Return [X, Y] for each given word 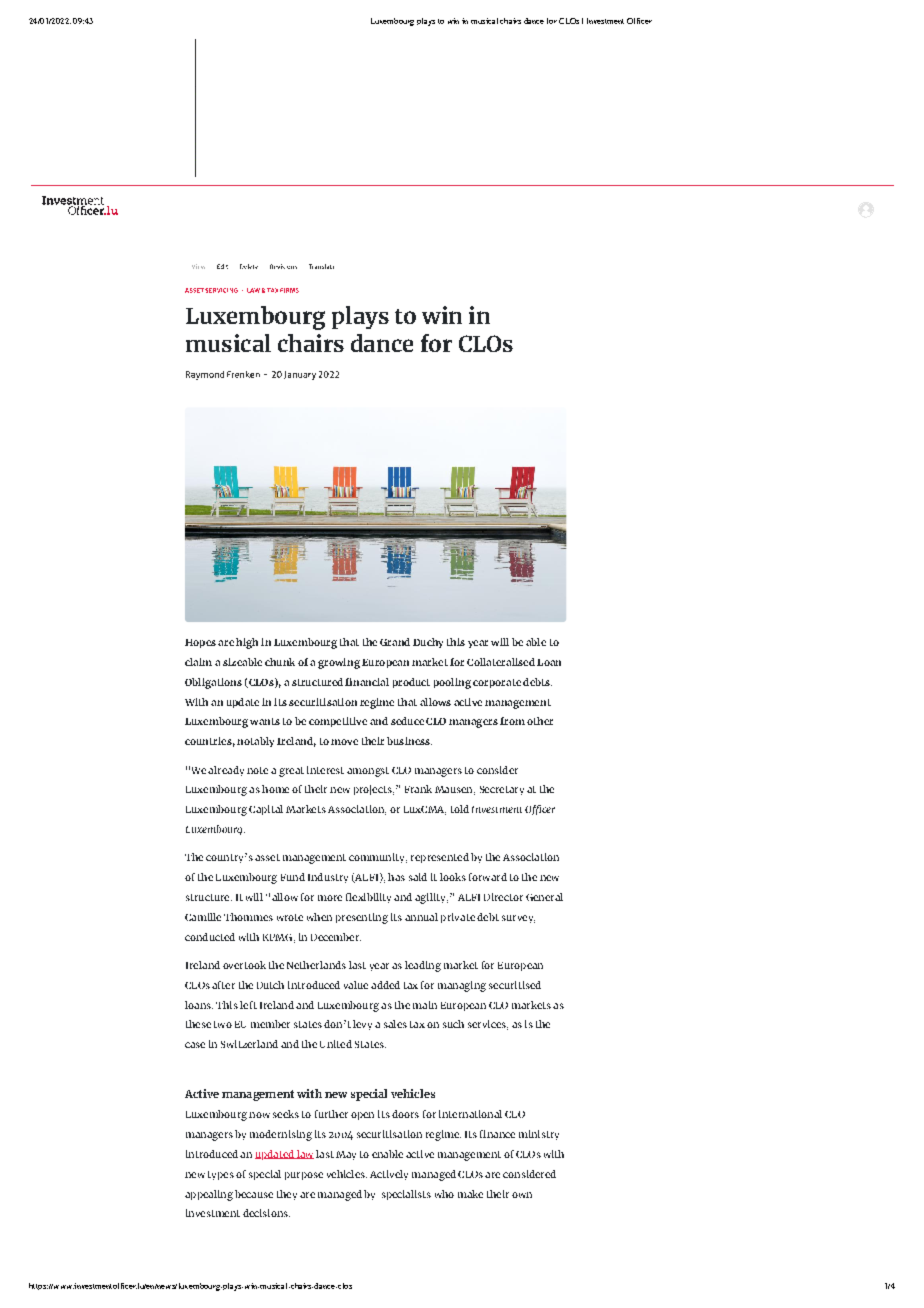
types [221, 1175]
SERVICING [221, 290]
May [346, 1155]
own [522, 1195]
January [300, 375]
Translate [321, 266]
